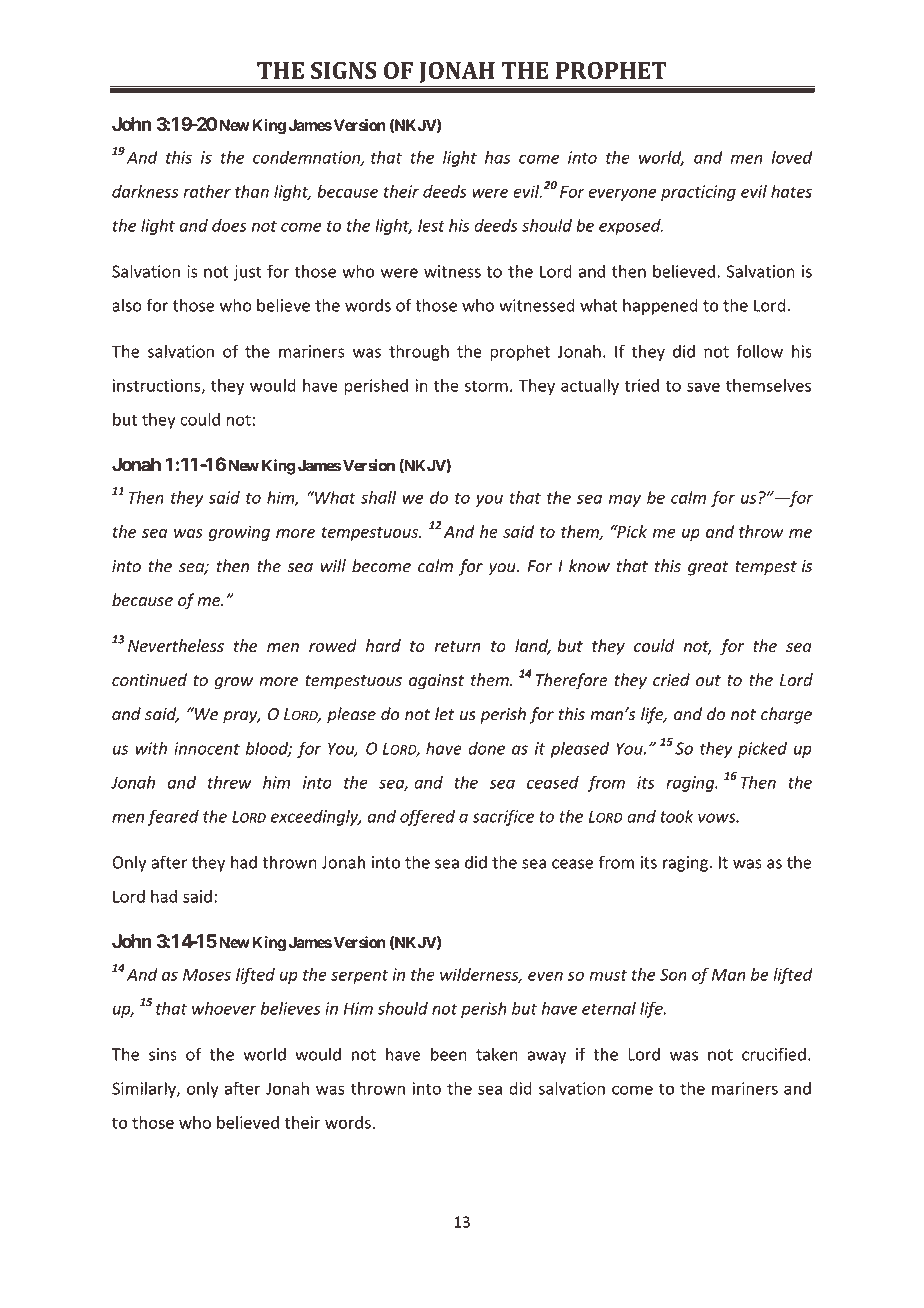 The height and width of the document is (1308, 924). I want to click on offered, so click(427, 817).
